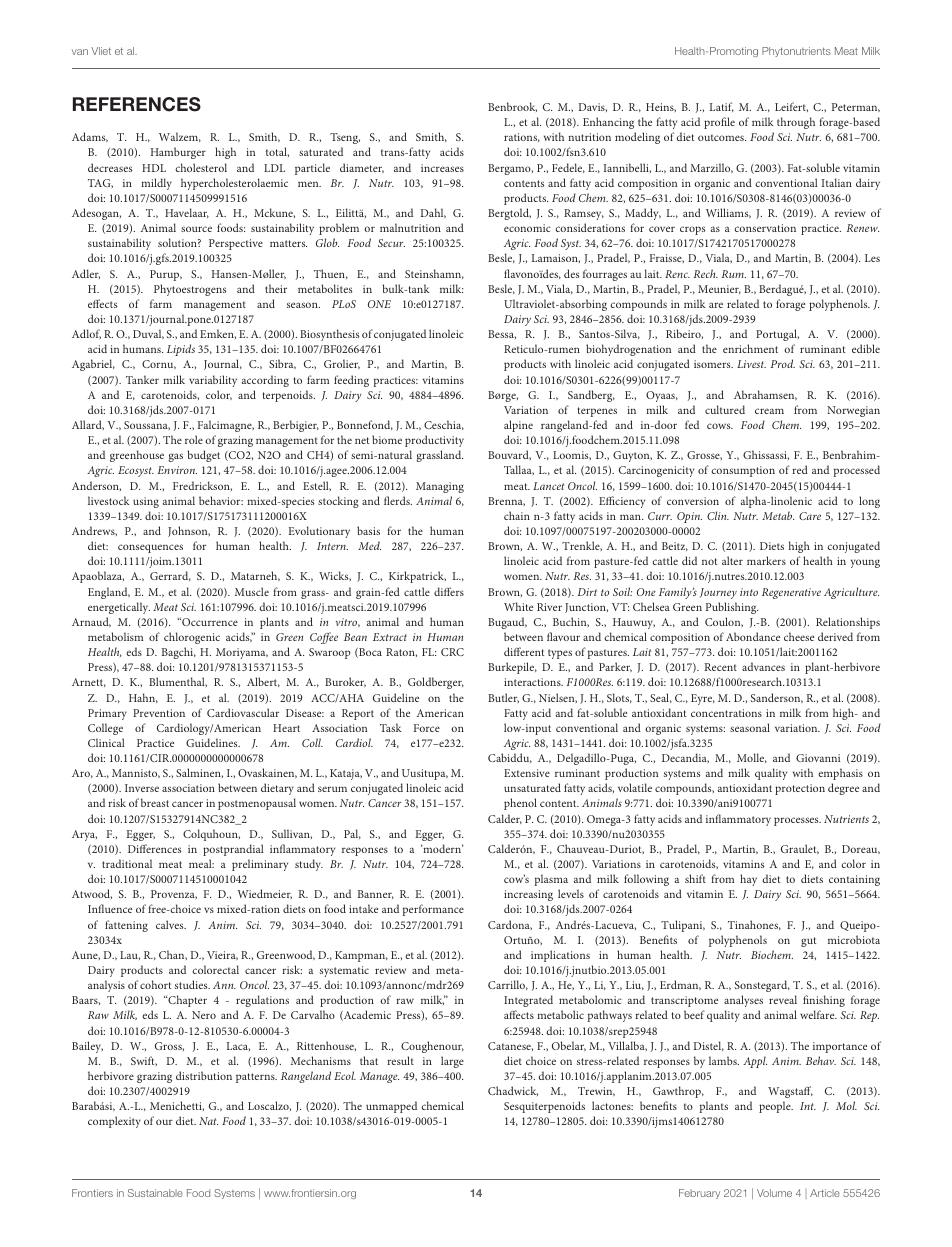 This screenshot has height=1247, width=952. I want to click on Hamburger, so click(178, 153).
